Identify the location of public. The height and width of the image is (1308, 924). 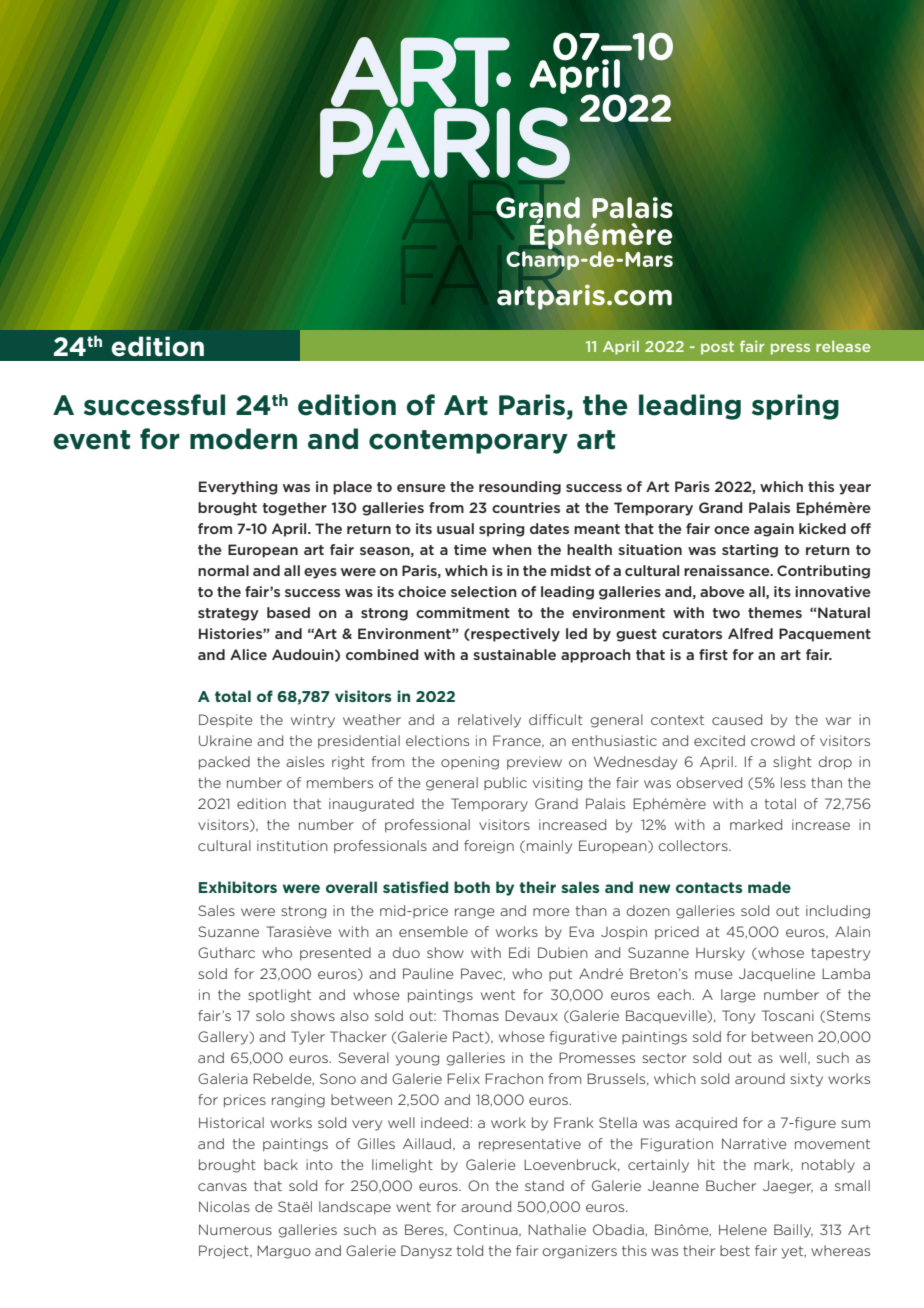
(505, 783).
